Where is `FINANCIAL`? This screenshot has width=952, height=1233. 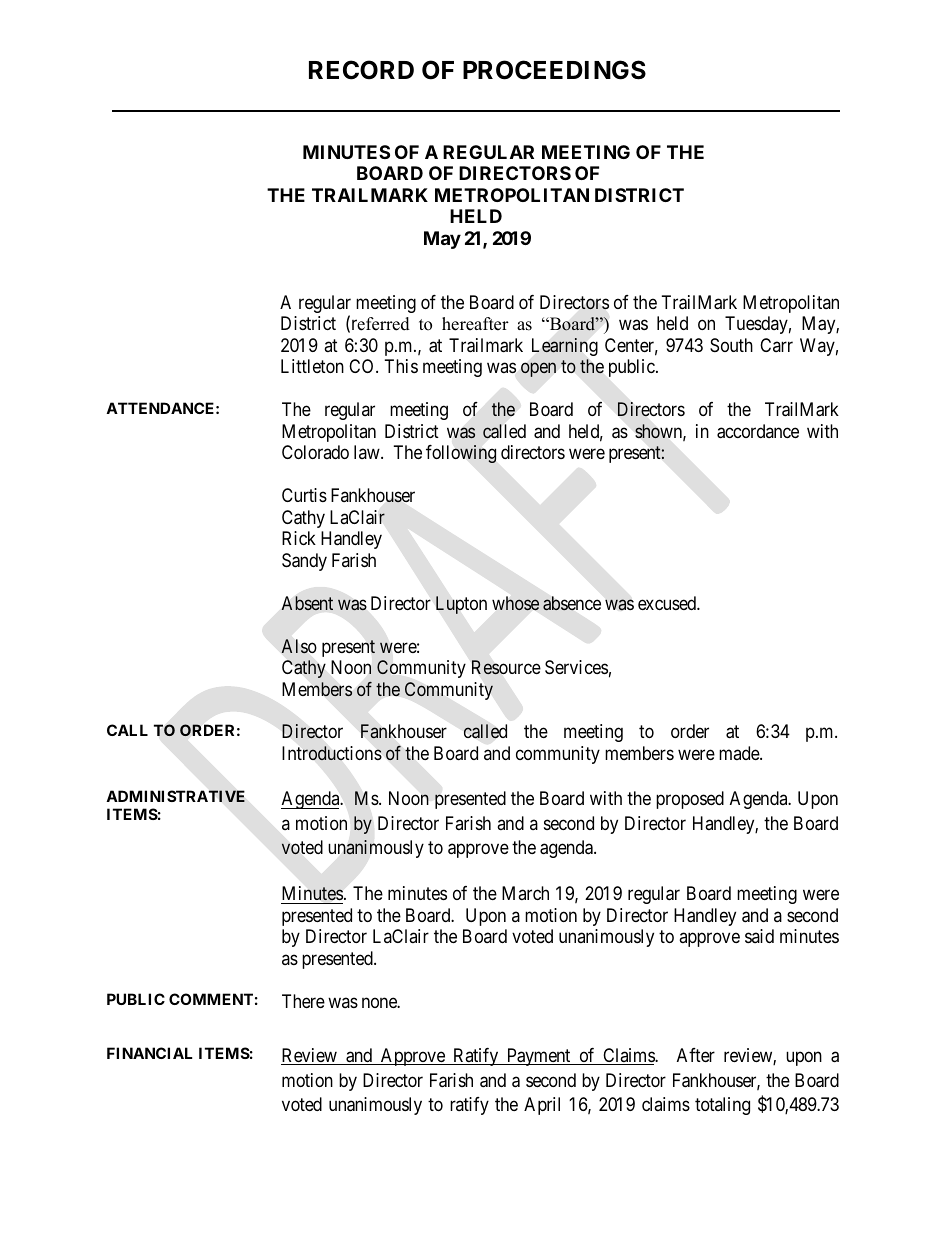 FINANCIAL is located at coordinates (150, 1053).
